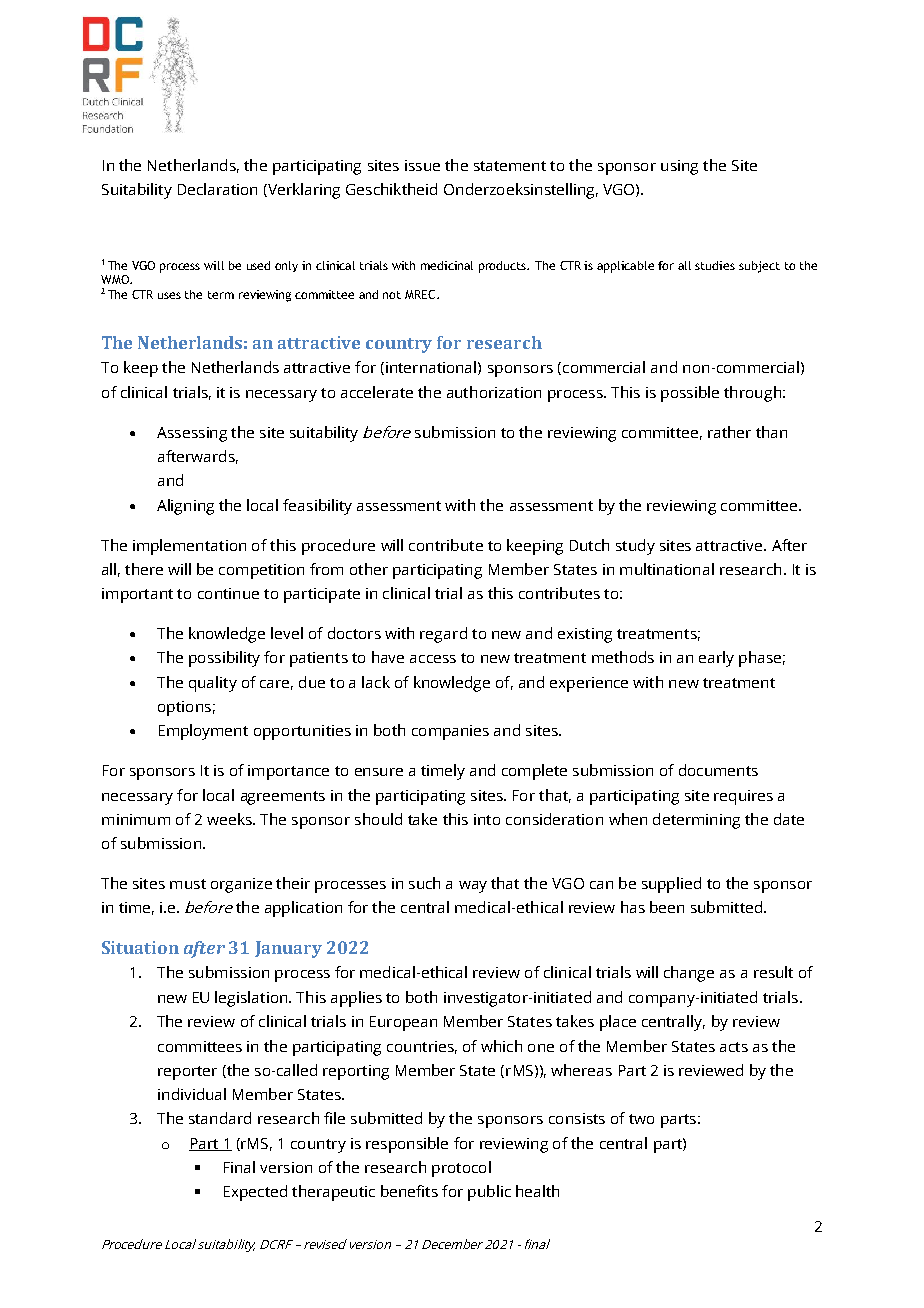 The image size is (924, 1308). What do you see at coordinates (450, 732) in the document?
I see `companies` at bounding box center [450, 732].
